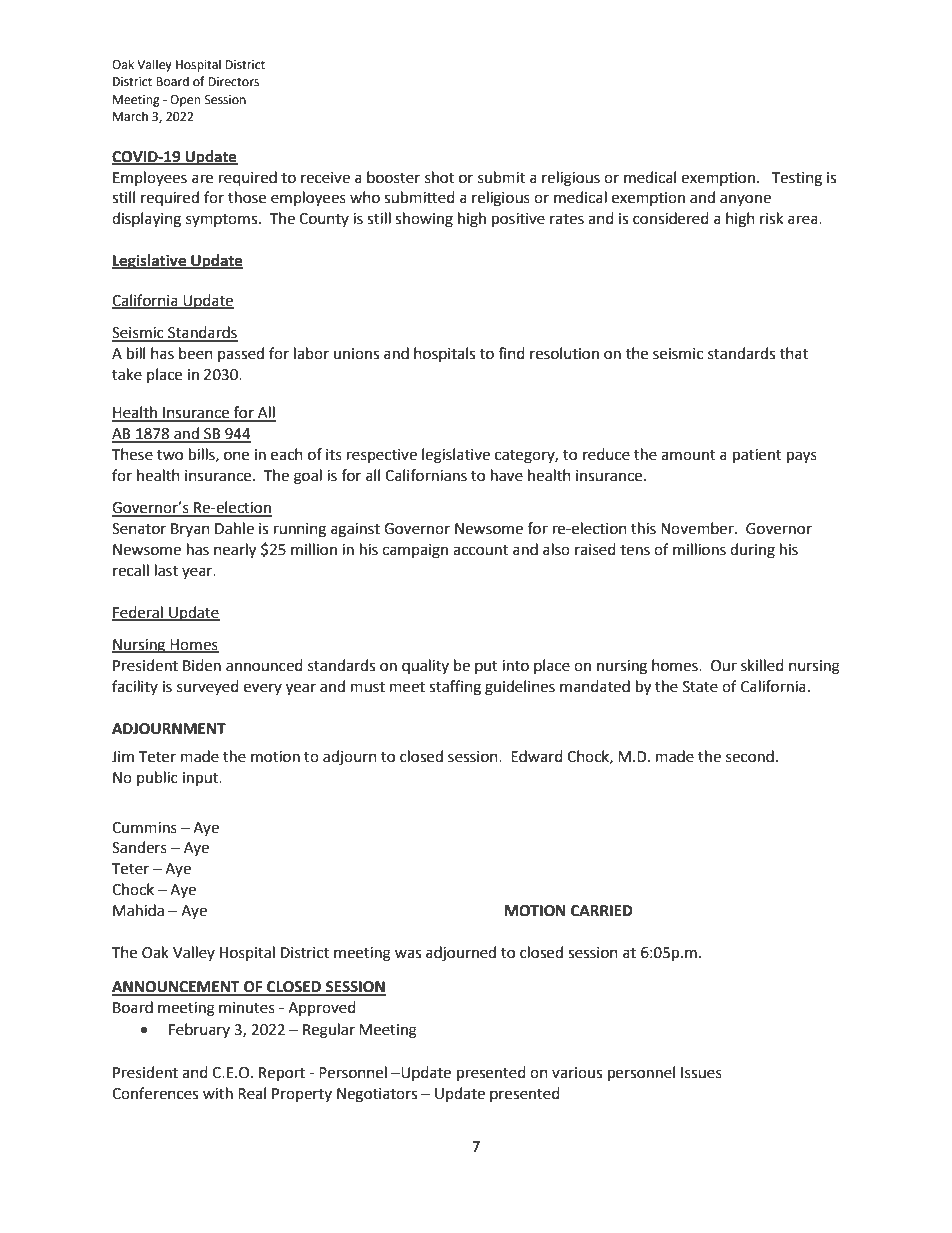  I want to click on shot, so click(439, 177).
